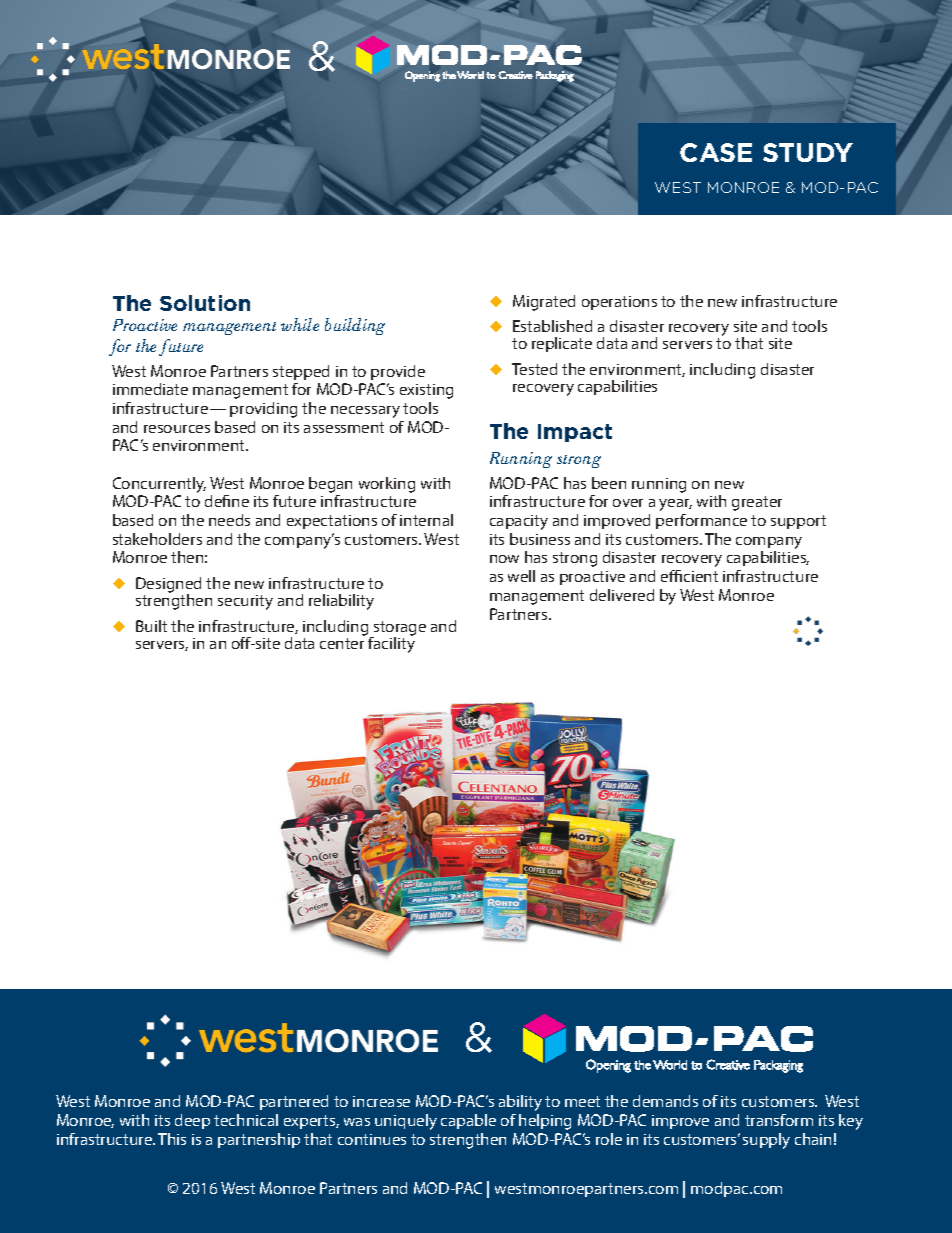 Image resolution: width=952 pixels, height=1233 pixels. Describe the element at coordinates (544, 303) in the document. I see `Migrated` at that location.
